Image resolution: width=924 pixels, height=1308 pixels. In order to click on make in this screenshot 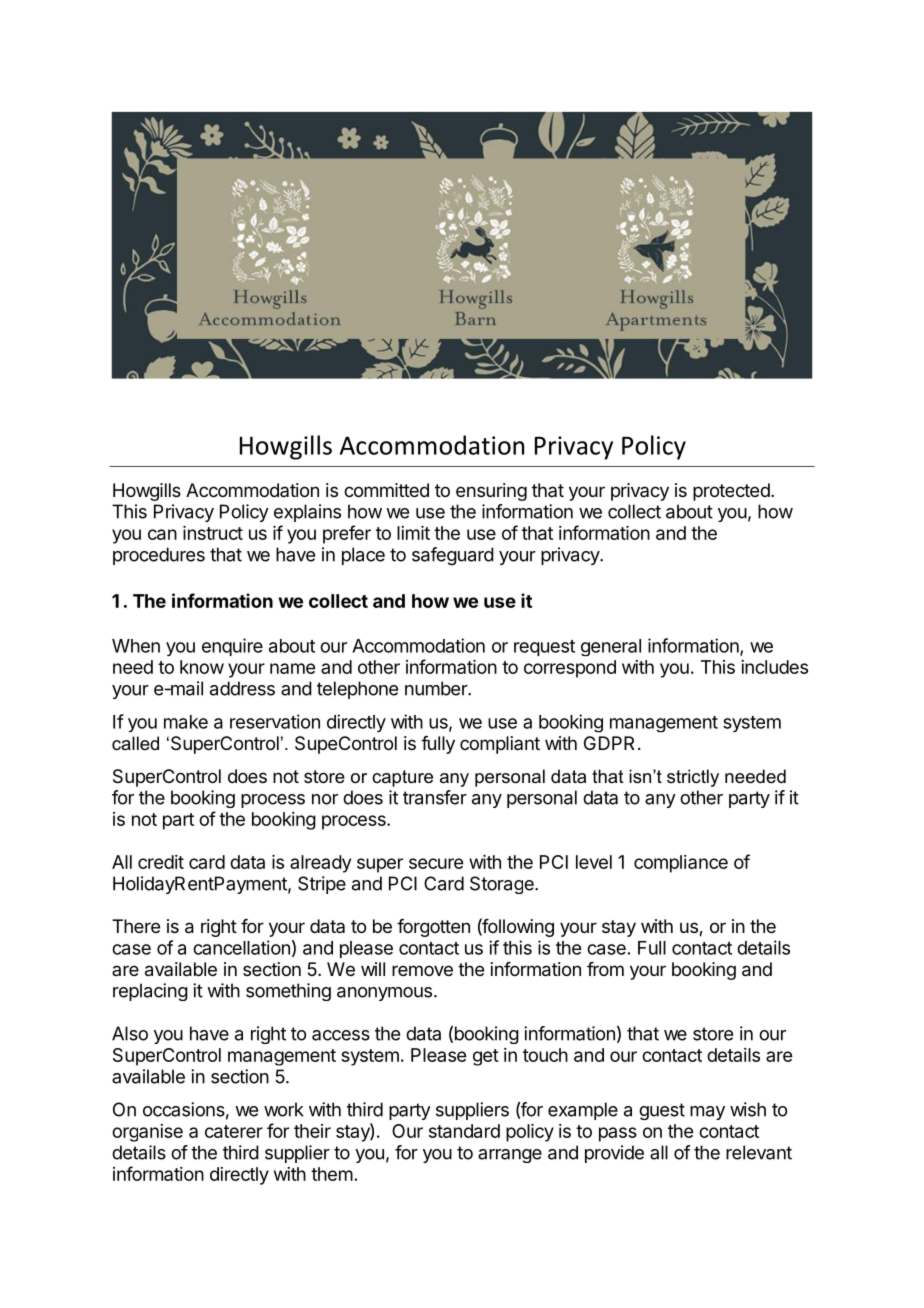, I will do `click(186, 722)`.
